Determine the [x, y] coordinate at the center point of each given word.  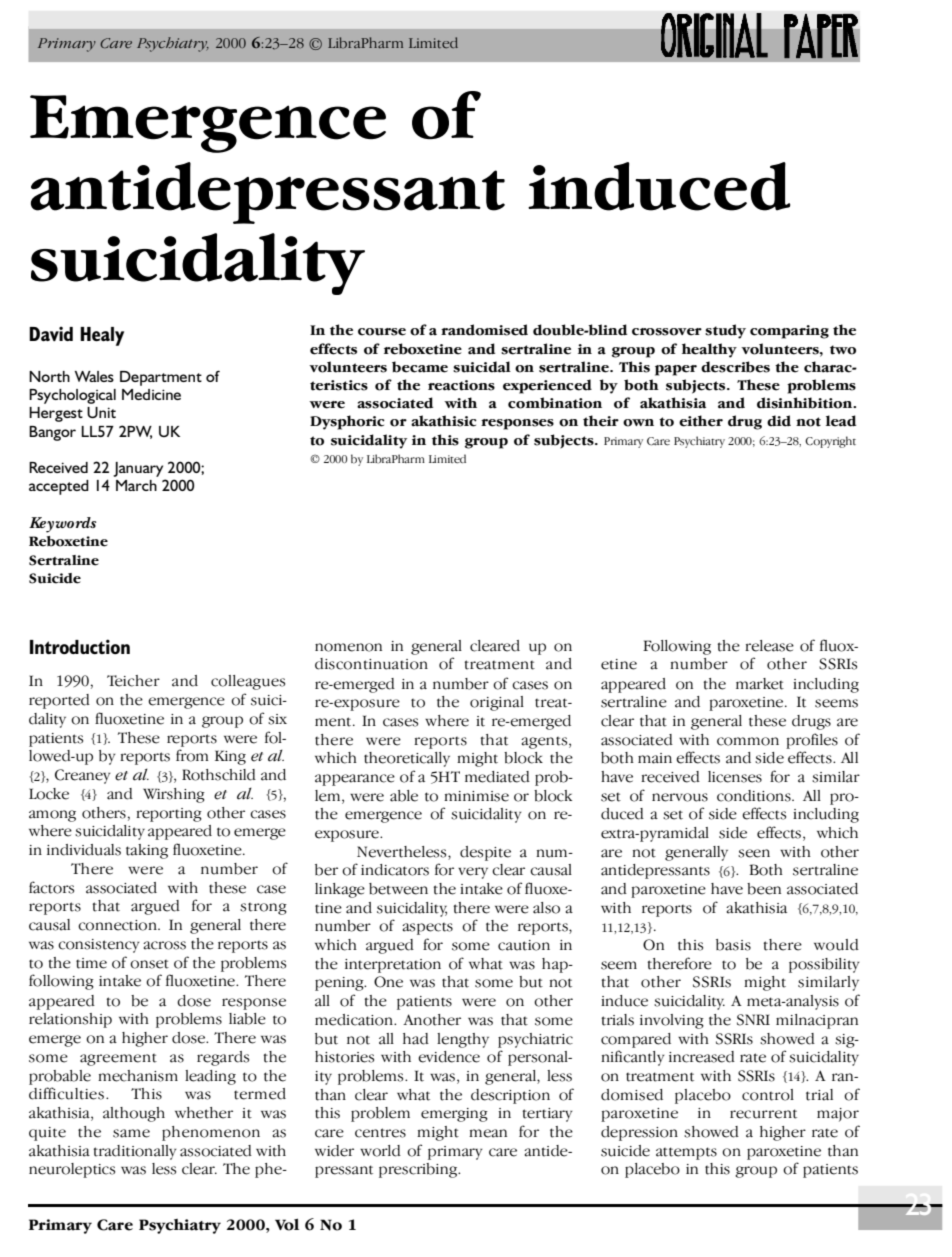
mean [488, 1133]
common [748, 741]
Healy [102, 336]
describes [735, 367]
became [420, 367]
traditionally [135, 1152]
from [192, 755]
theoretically [407, 759]
